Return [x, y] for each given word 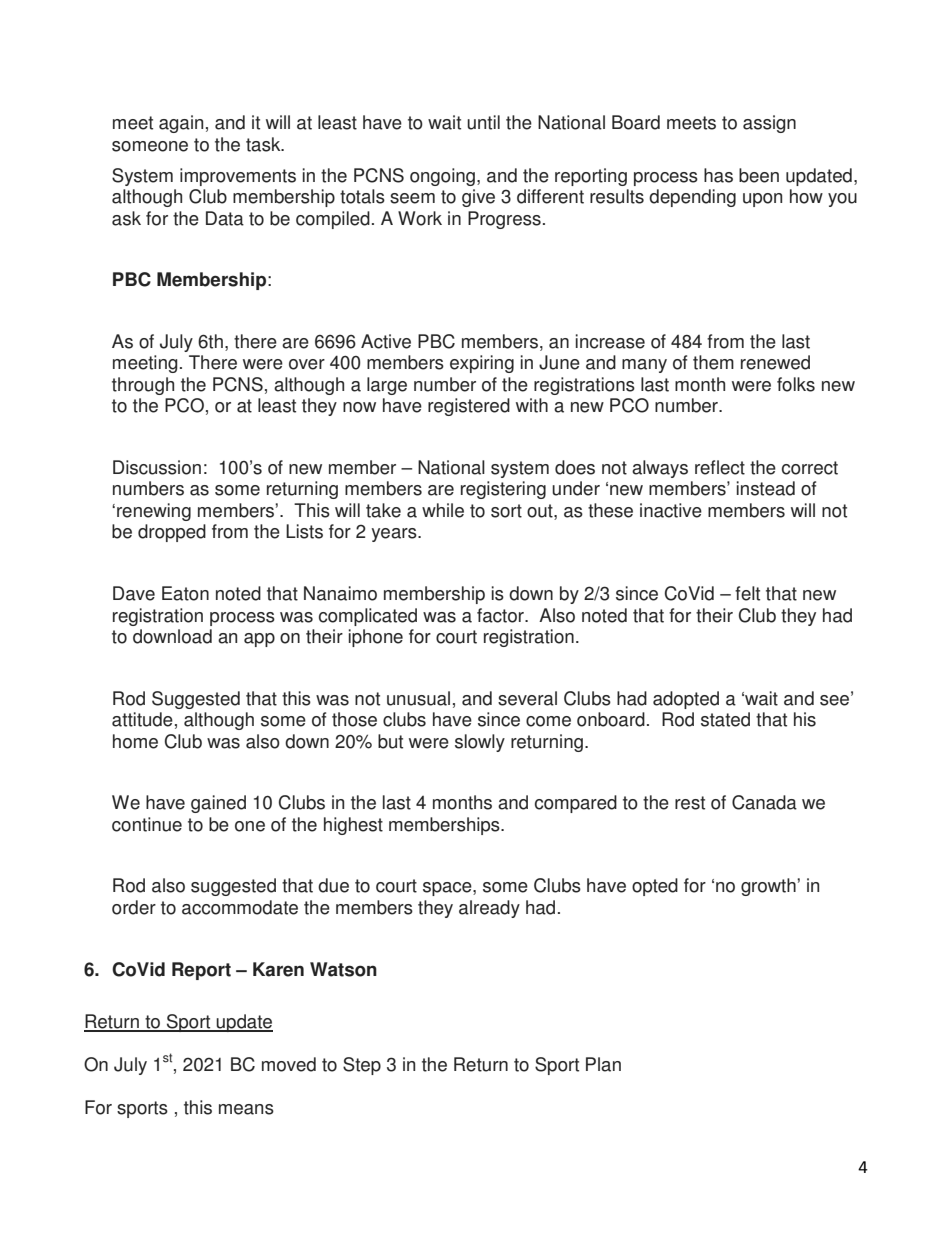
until [483, 122]
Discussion [157, 467]
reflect [720, 467]
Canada [764, 802]
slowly [480, 743]
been [759, 175]
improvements [238, 177]
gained [218, 804]
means [246, 1109]
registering [503, 490]
